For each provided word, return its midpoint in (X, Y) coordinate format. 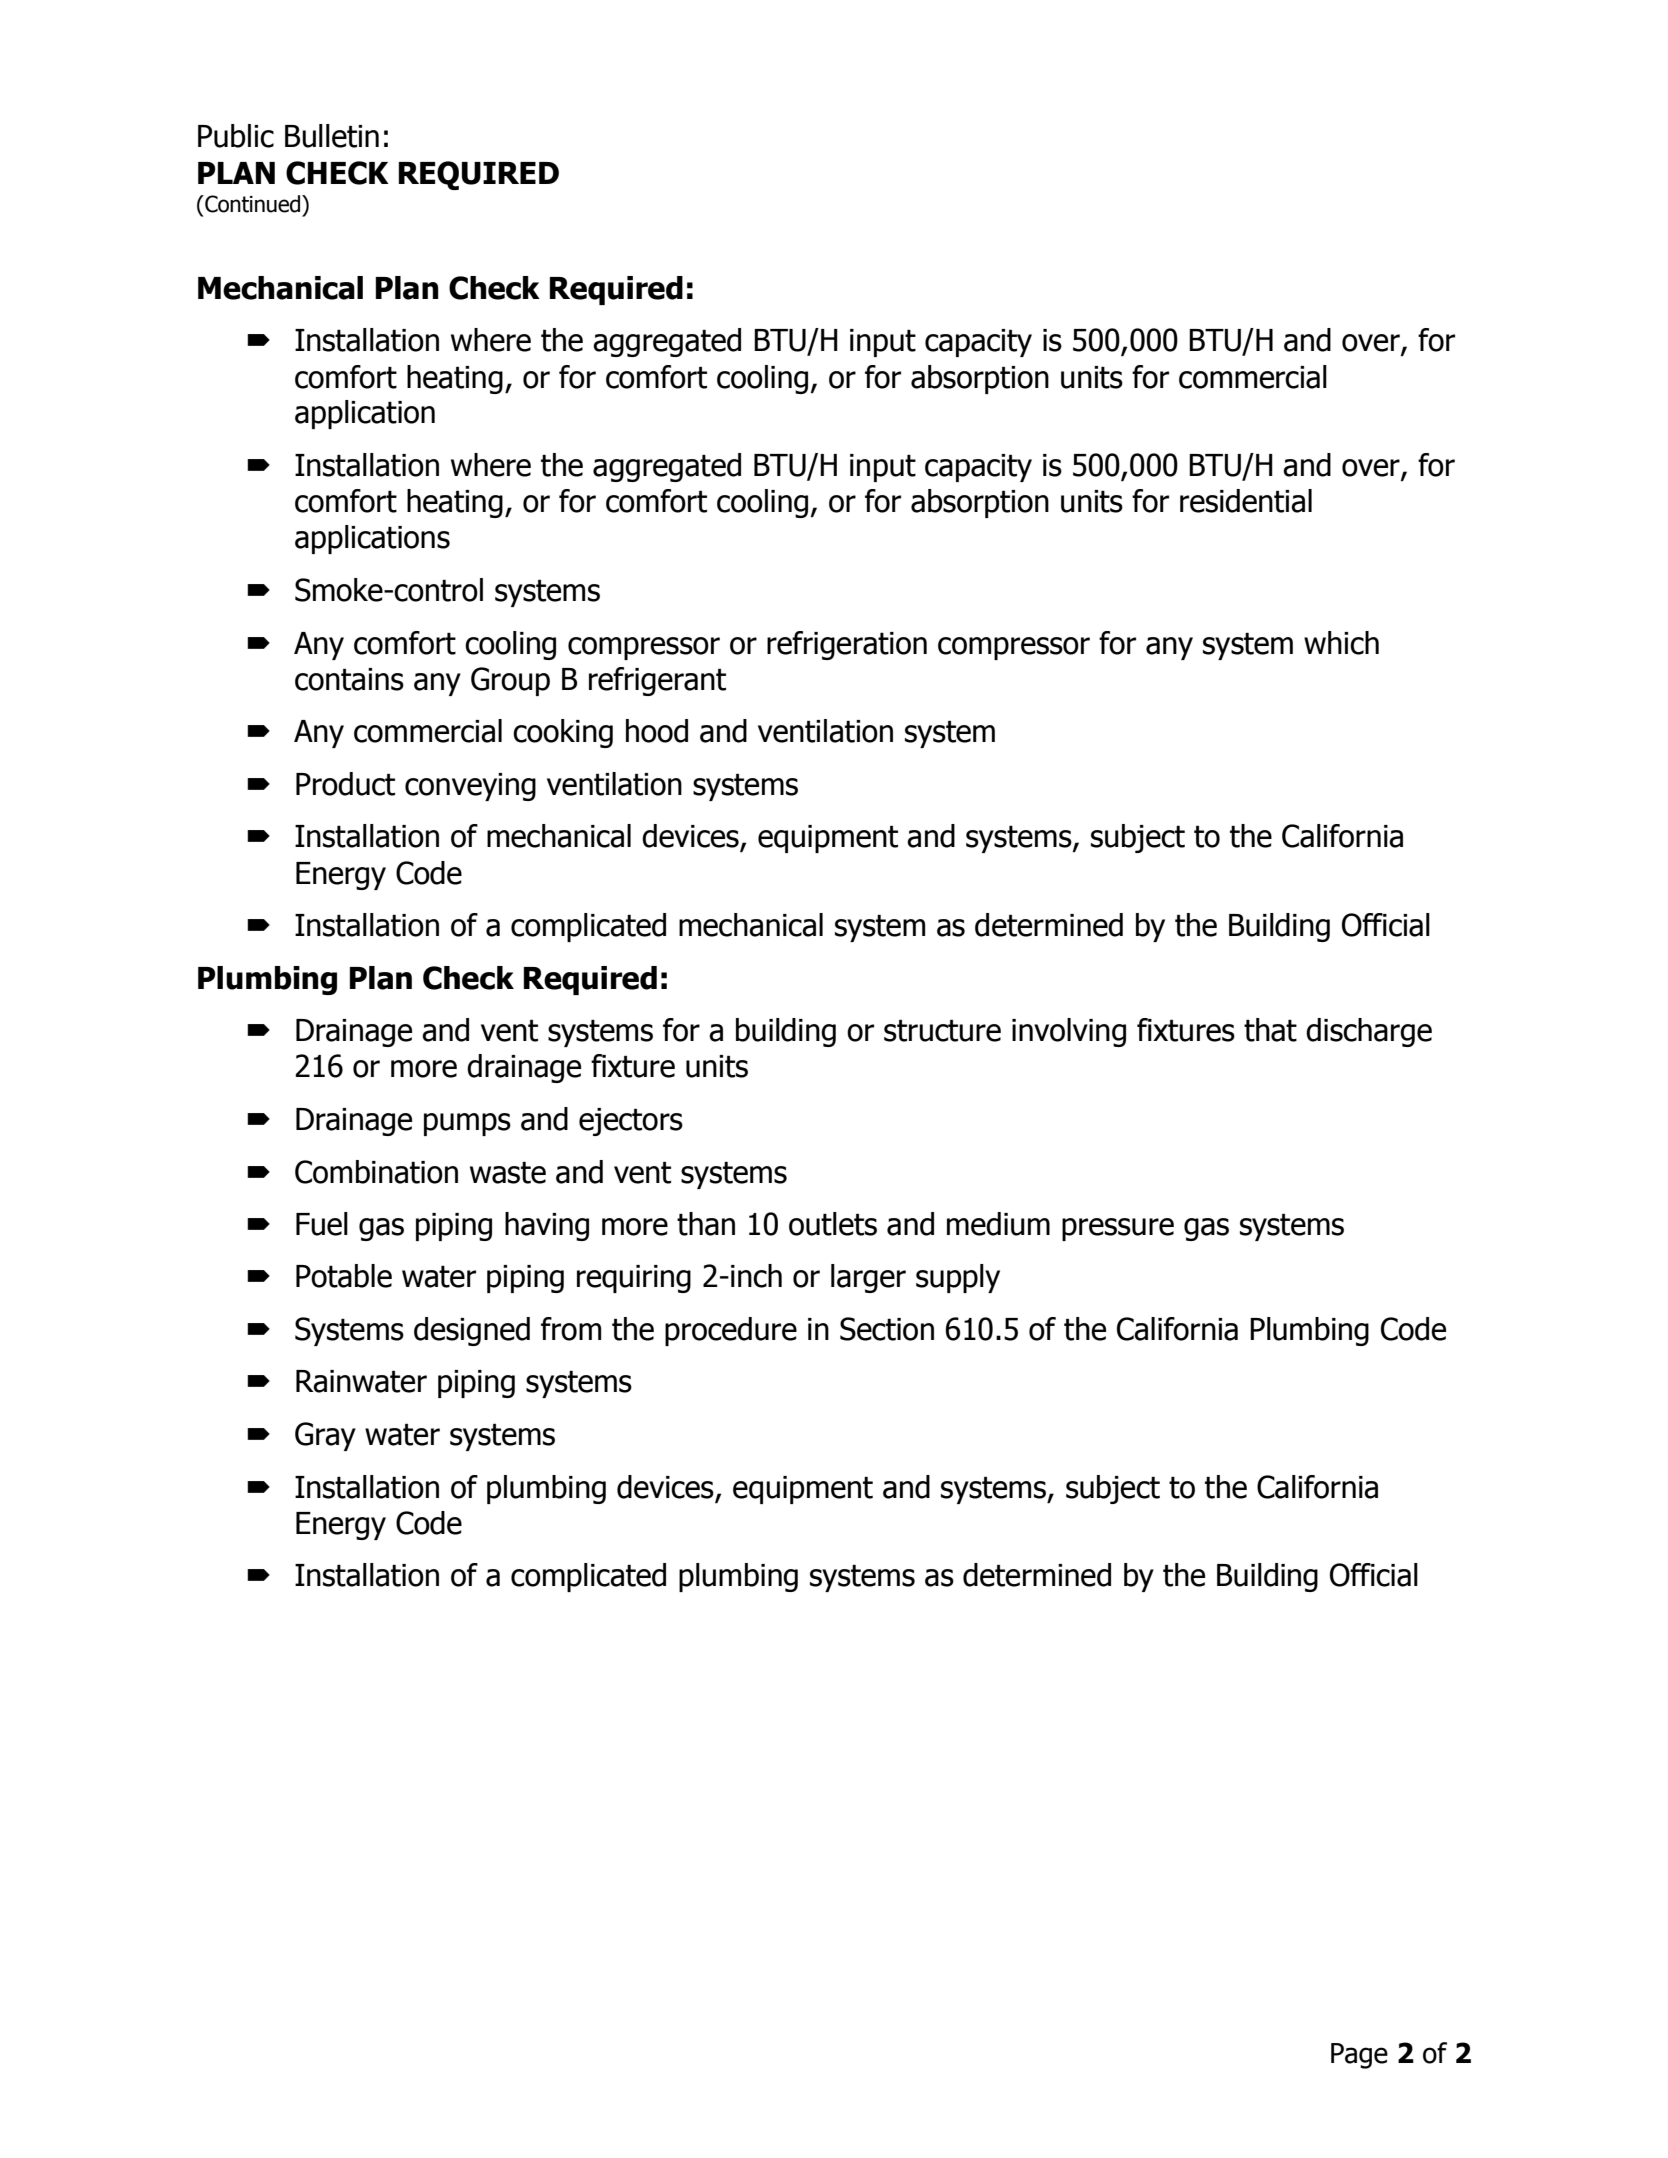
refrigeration (847, 645)
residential (1246, 501)
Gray (325, 1436)
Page (1359, 2056)
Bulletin (332, 136)
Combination (376, 1172)
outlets (833, 1224)
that (1270, 1030)
